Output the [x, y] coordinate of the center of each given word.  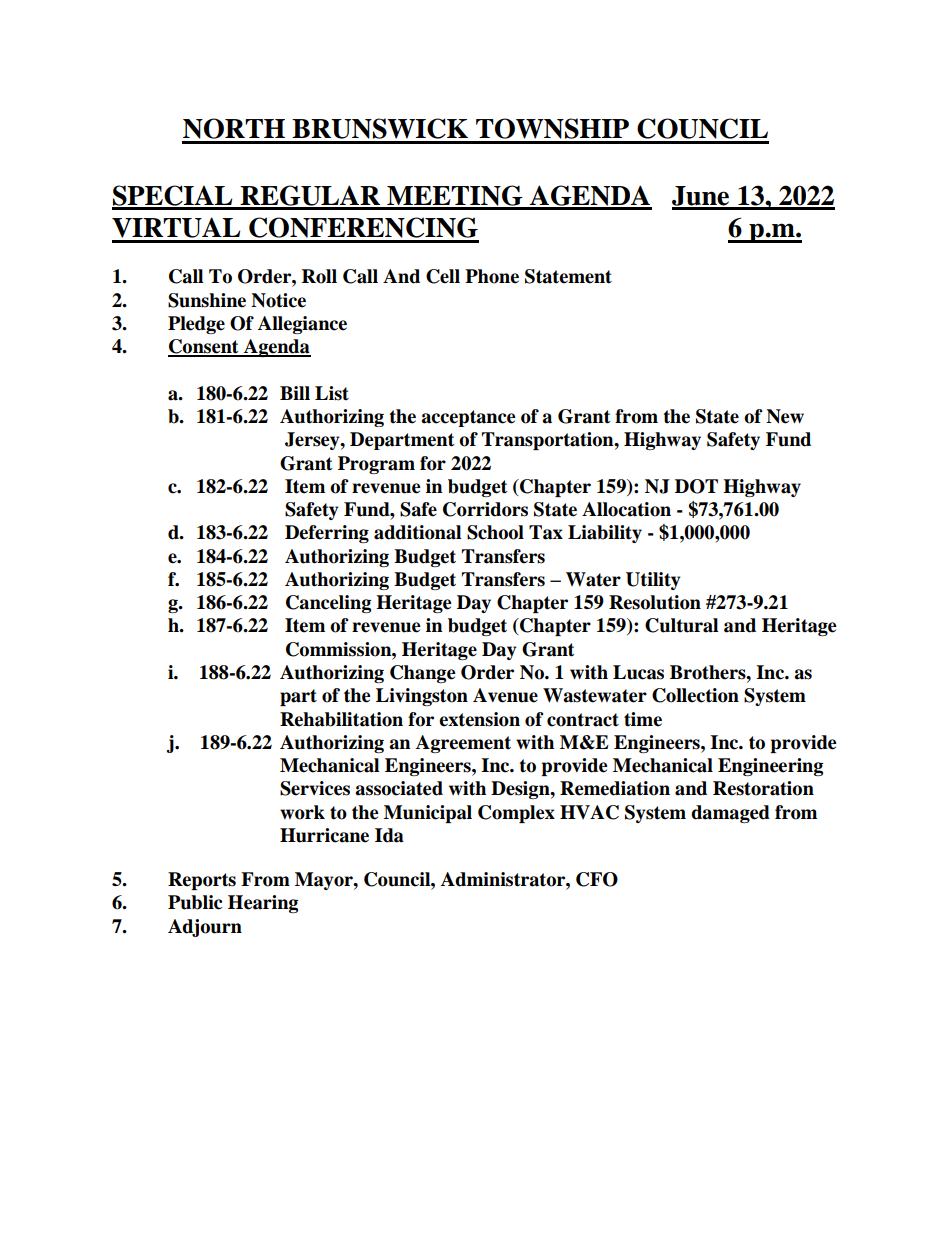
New [785, 416]
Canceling [328, 604]
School [495, 532]
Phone [492, 276]
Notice [278, 300]
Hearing [263, 904]
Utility [653, 581]
